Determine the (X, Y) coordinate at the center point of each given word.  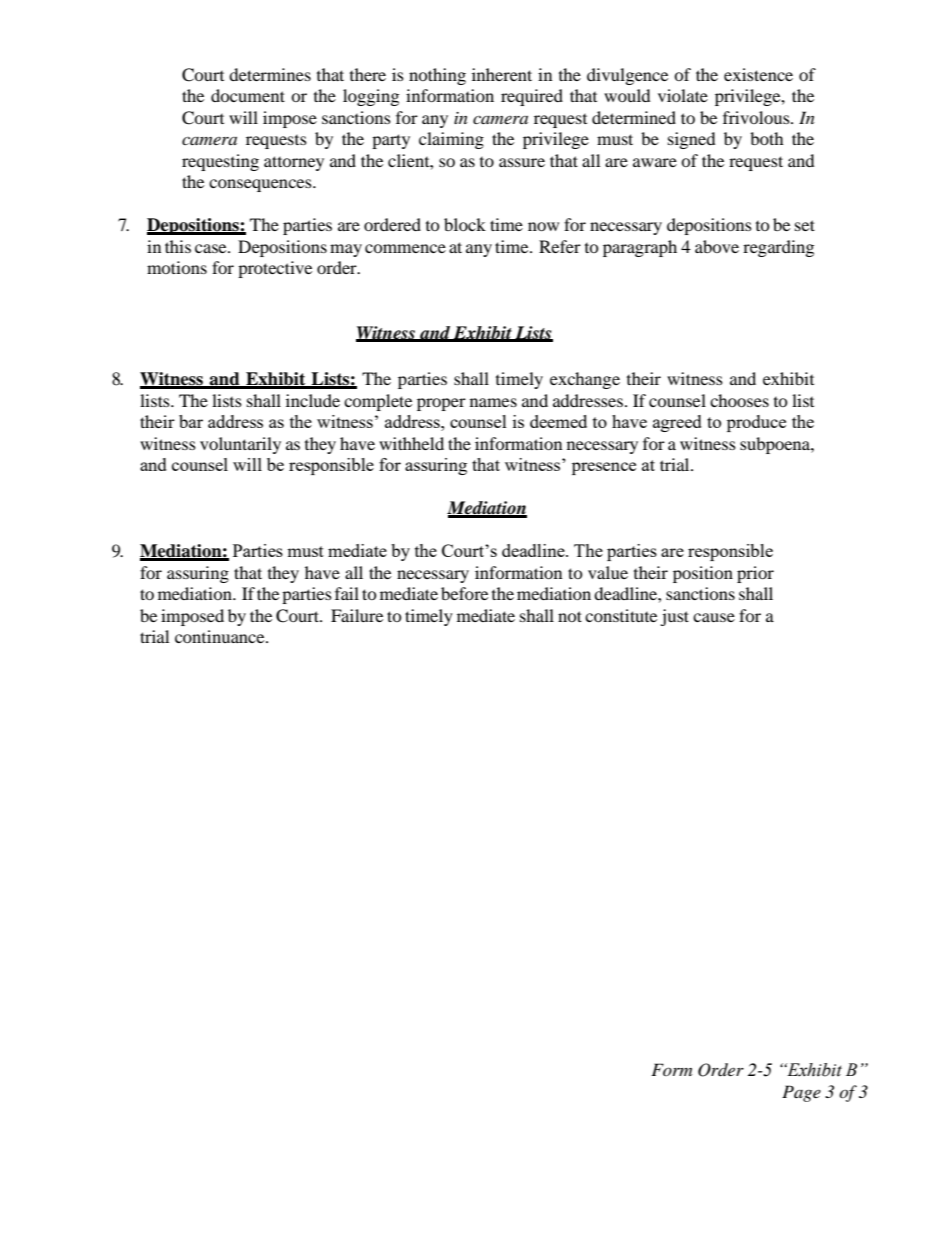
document (248, 95)
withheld (411, 443)
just (674, 617)
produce (756, 423)
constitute (621, 615)
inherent (502, 74)
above (717, 246)
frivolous (757, 117)
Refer (560, 246)
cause (714, 617)
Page (801, 1093)
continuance (221, 636)
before (464, 593)
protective (275, 269)
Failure (357, 615)
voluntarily (240, 445)
